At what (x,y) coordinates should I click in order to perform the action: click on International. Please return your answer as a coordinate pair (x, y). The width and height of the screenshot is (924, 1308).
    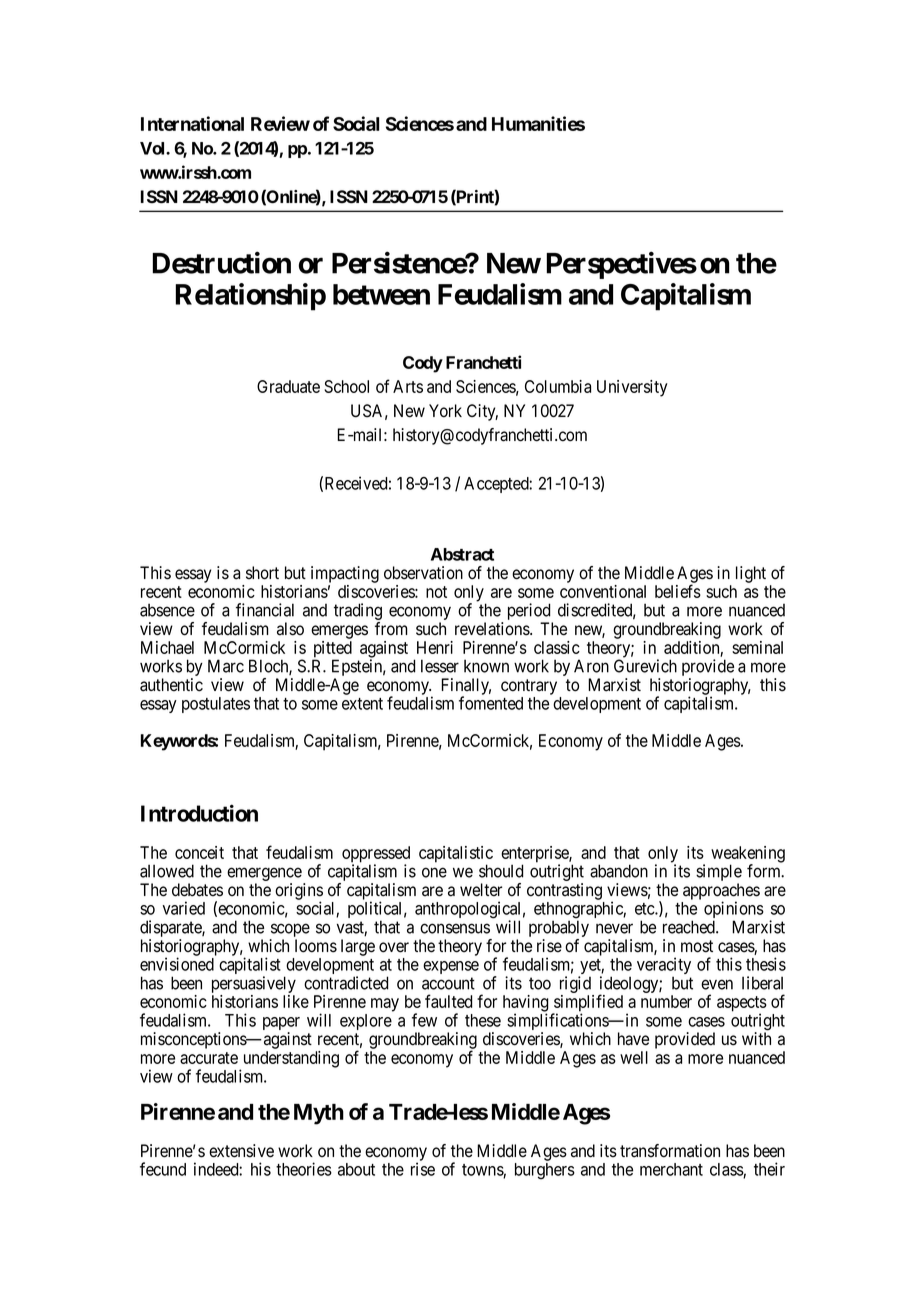
    Looking at the image, I should click on (192, 123).
